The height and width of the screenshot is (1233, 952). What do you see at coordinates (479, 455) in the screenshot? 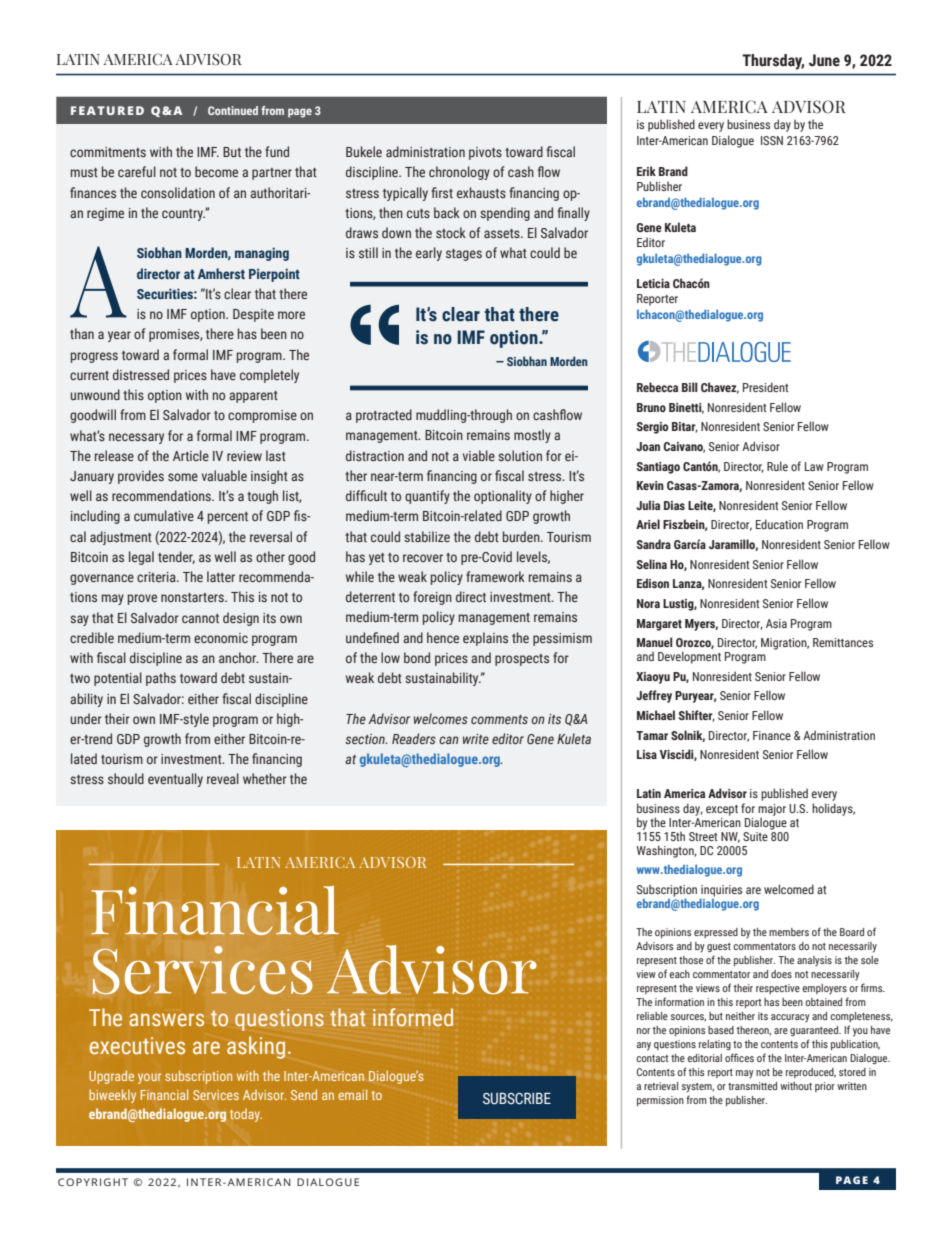
I see `viable` at bounding box center [479, 455].
